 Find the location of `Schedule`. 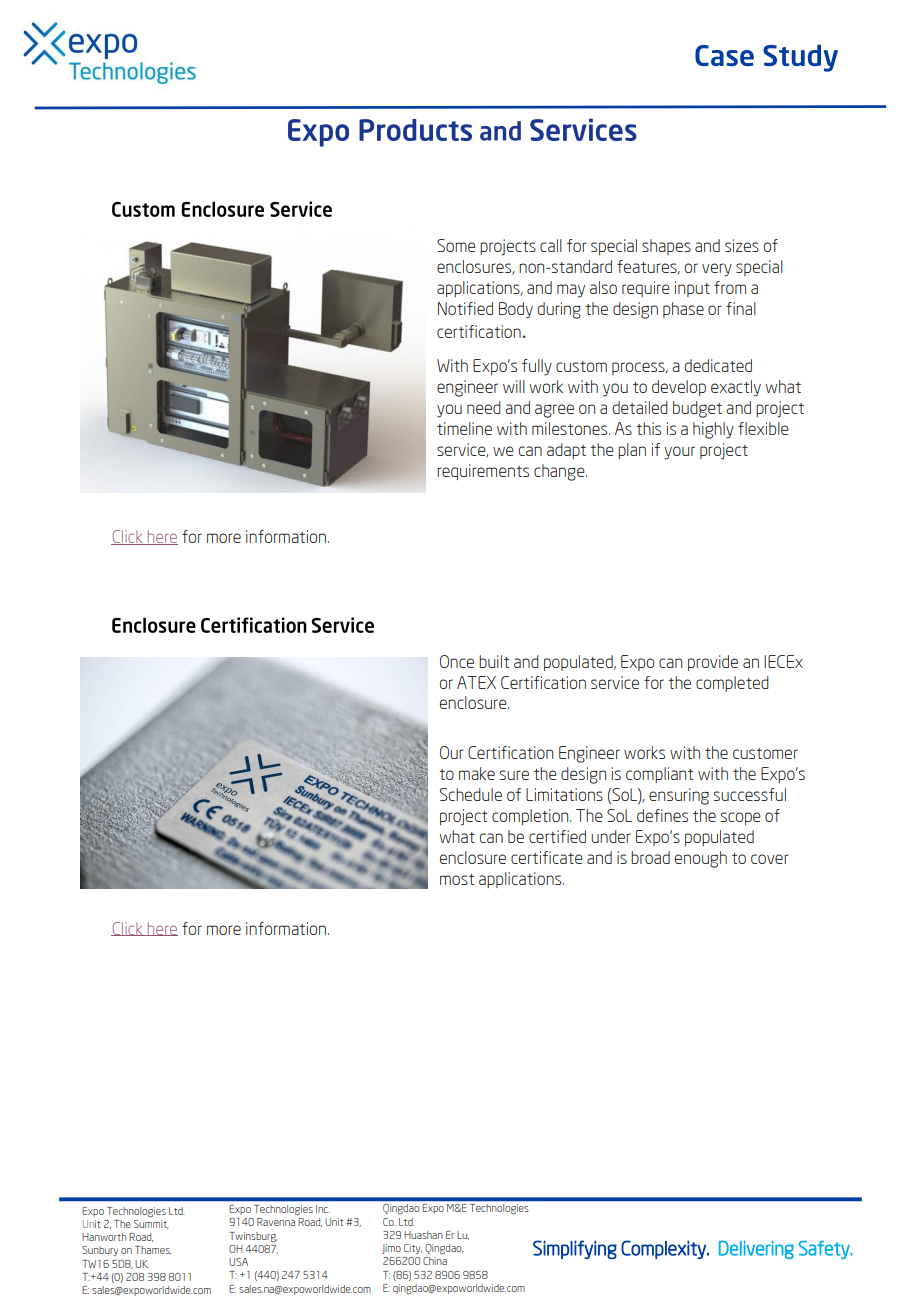

Schedule is located at coordinates (471, 794).
